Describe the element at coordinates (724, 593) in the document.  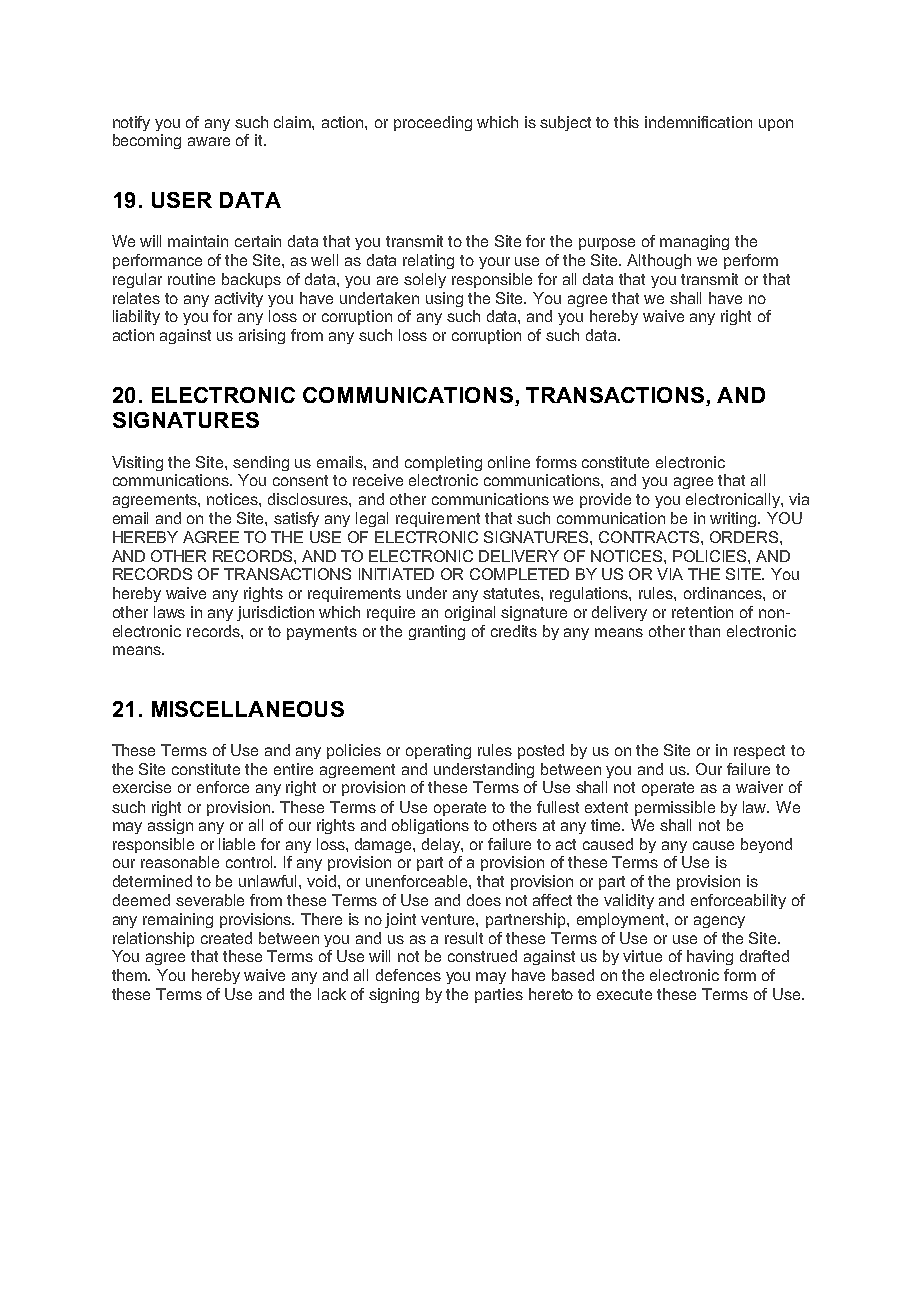
I see `ordinances` at that location.
